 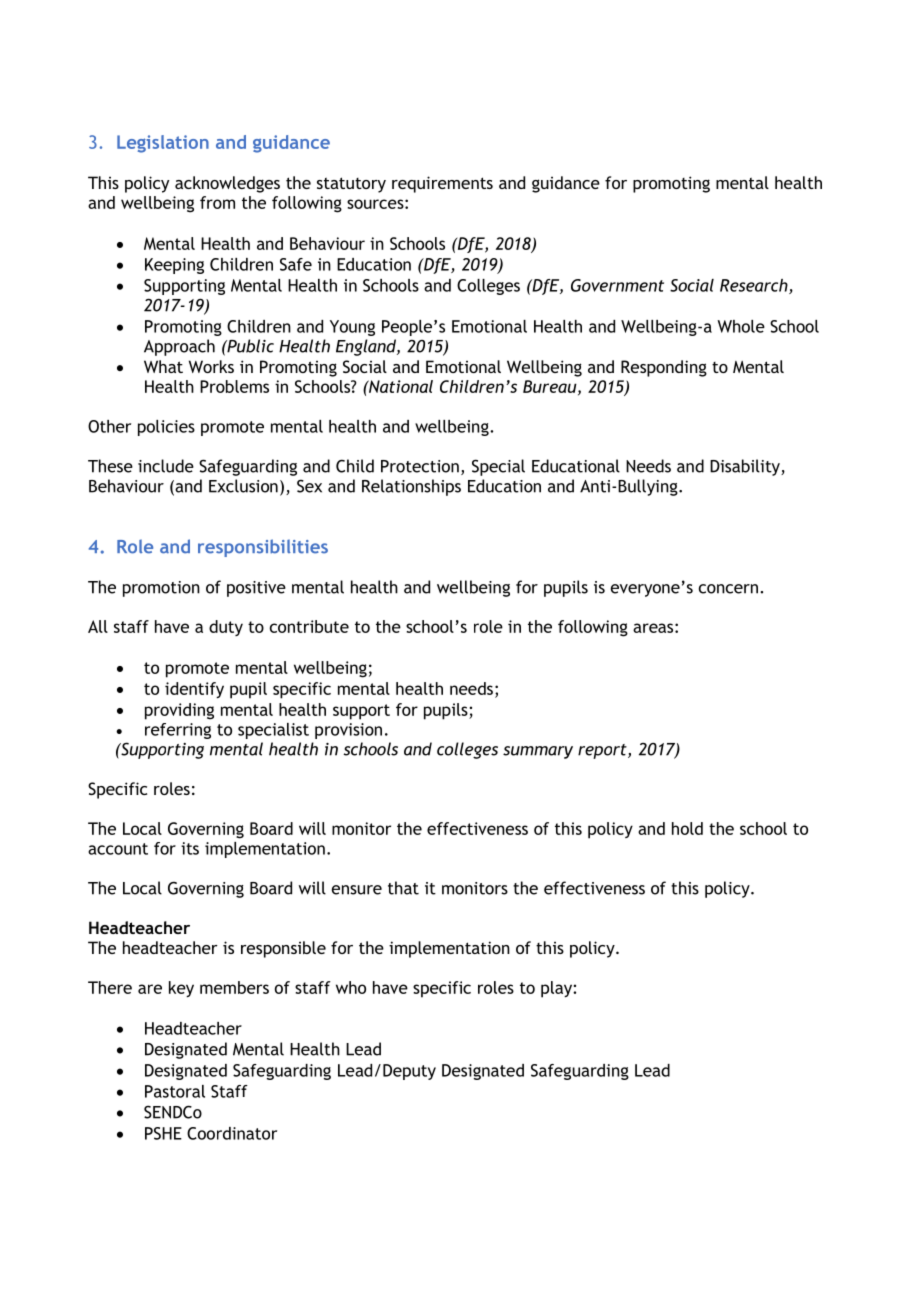 What do you see at coordinates (309, 626) in the image?
I see `contribute` at bounding box center [309, 626].
